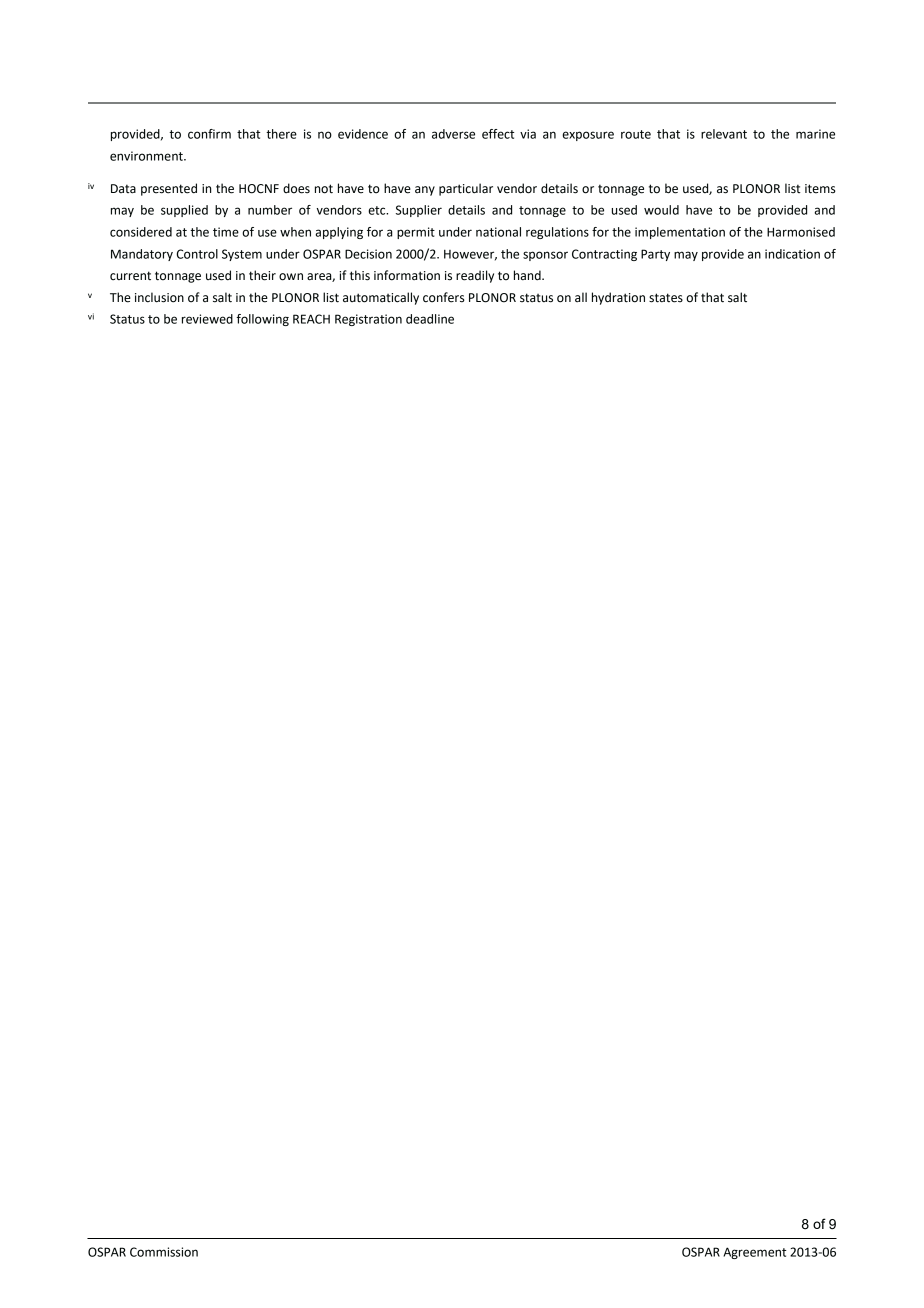 The width and height of the document is (924, 1308). I want to click on confirm, so click(209, 134).
